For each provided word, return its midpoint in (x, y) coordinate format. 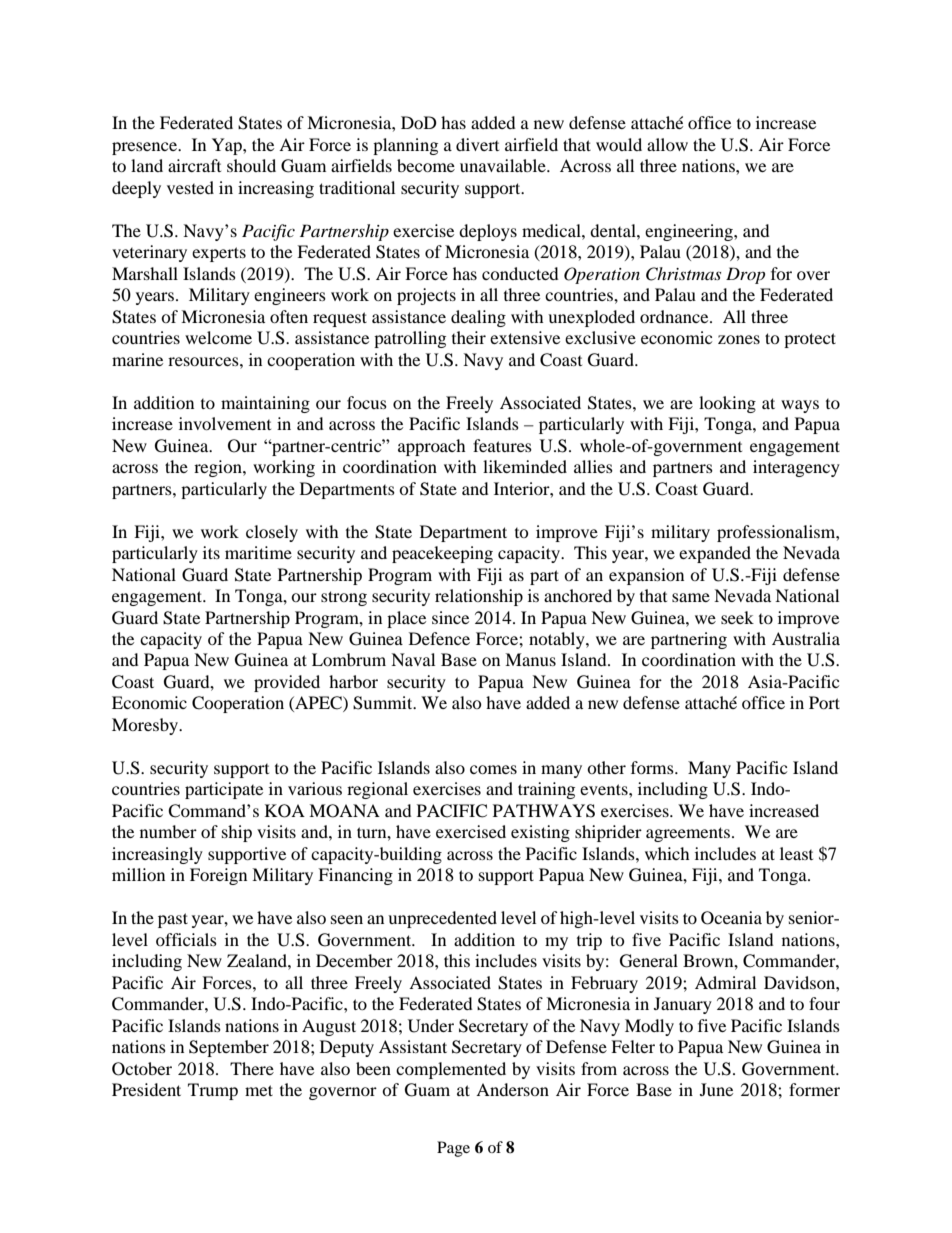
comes (493, 769)
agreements (688, 834)
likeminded (525, 466)
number (168, 831)
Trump (213, 1091)
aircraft (194, 165)
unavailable (504, 165)
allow (667, 144)
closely (272, 533)
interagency (796, 468)
